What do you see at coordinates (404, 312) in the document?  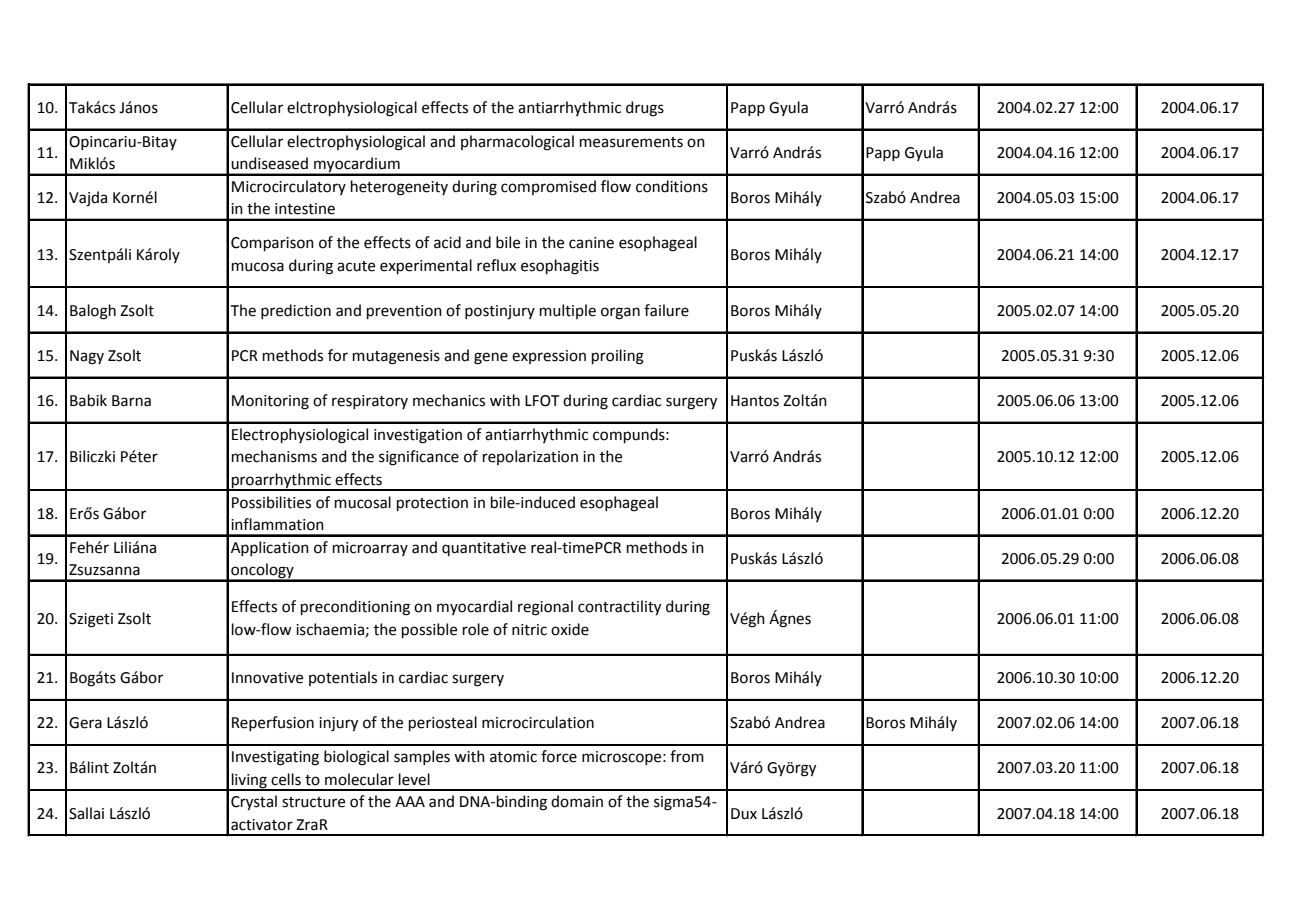 I see `prevention` at bounding box center [404, 312].
